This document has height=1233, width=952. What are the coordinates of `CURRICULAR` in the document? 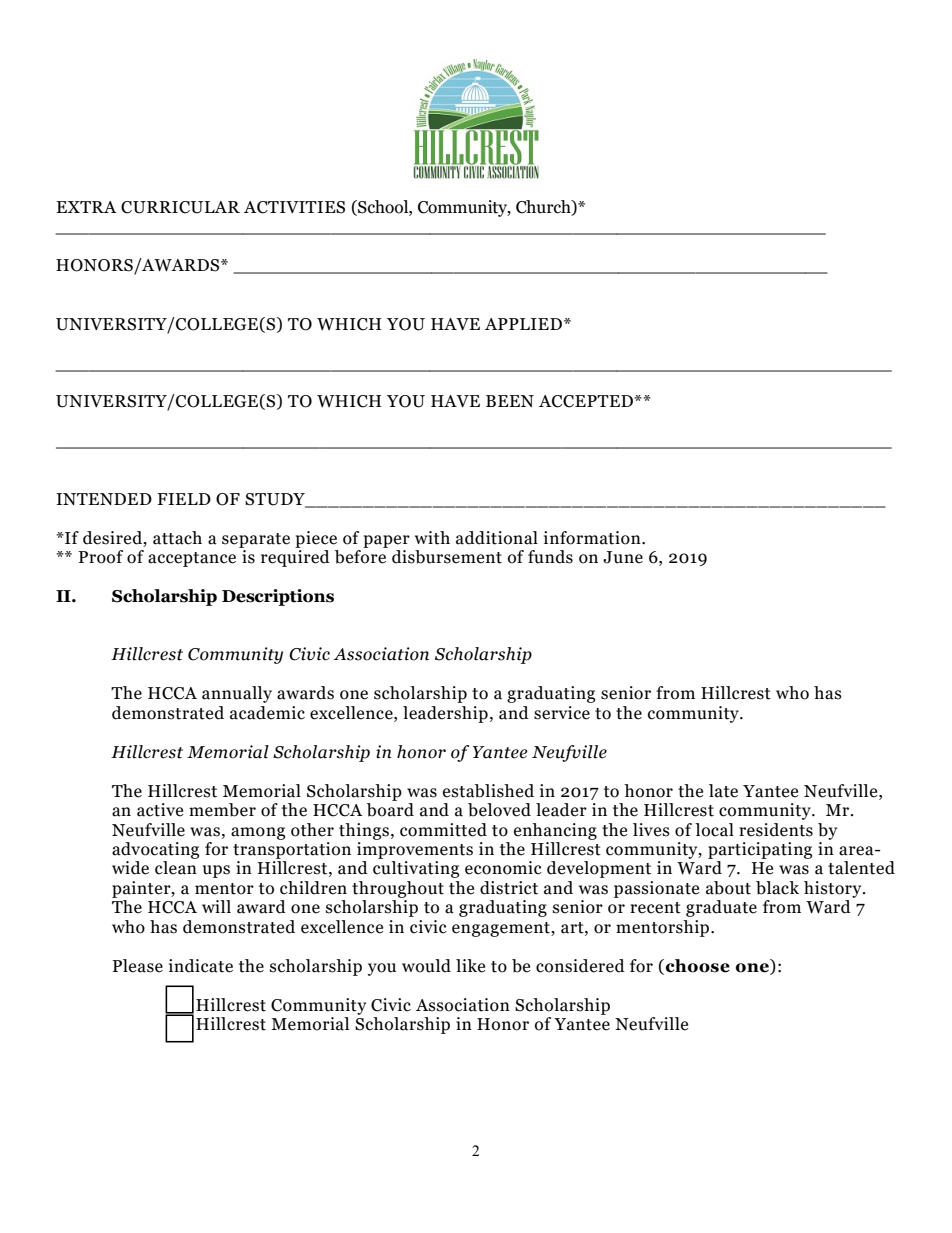 It's located at (180, 207).
